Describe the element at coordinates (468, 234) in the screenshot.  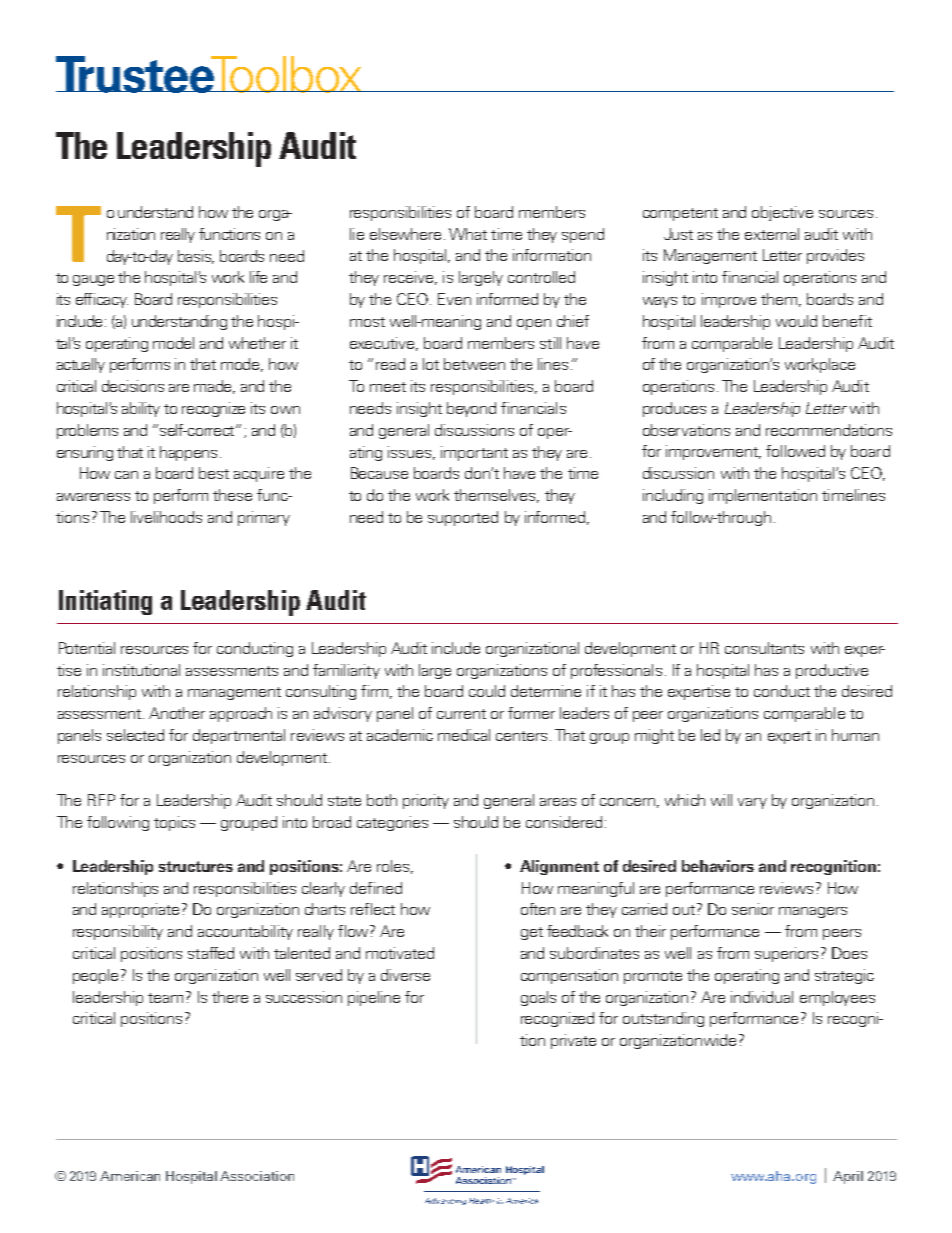
I see `What` at that location.
